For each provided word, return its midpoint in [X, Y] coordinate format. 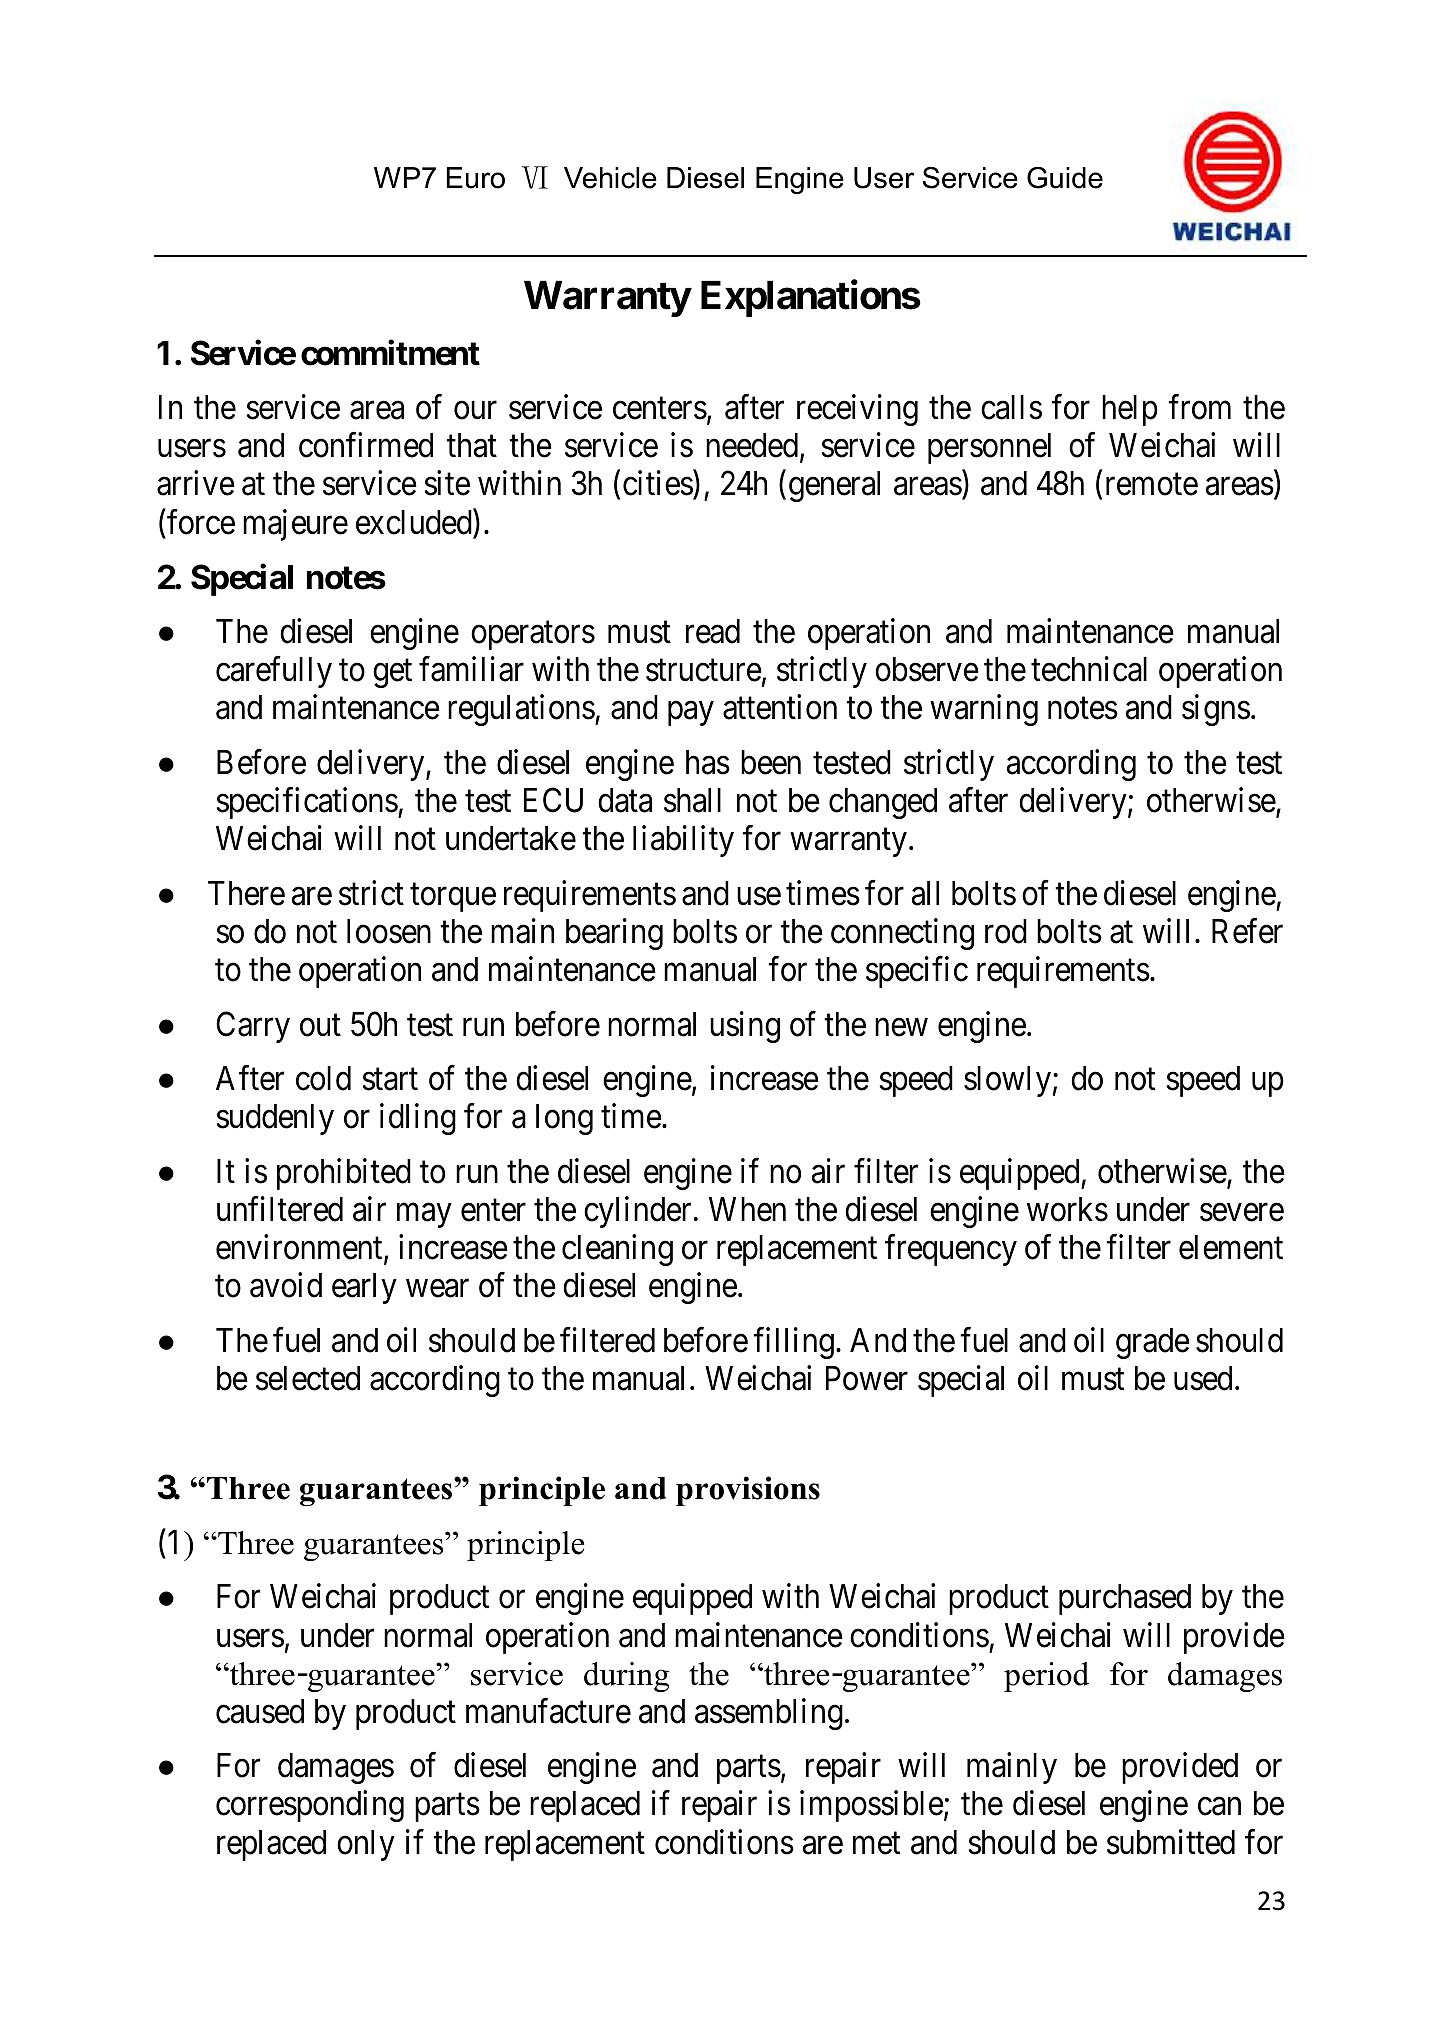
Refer [1247, 931]
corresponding [310, 1806]
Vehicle [610, 178]
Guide [1065, 178]
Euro [476, 178]
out [320, 1025]
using [745, 1027]
